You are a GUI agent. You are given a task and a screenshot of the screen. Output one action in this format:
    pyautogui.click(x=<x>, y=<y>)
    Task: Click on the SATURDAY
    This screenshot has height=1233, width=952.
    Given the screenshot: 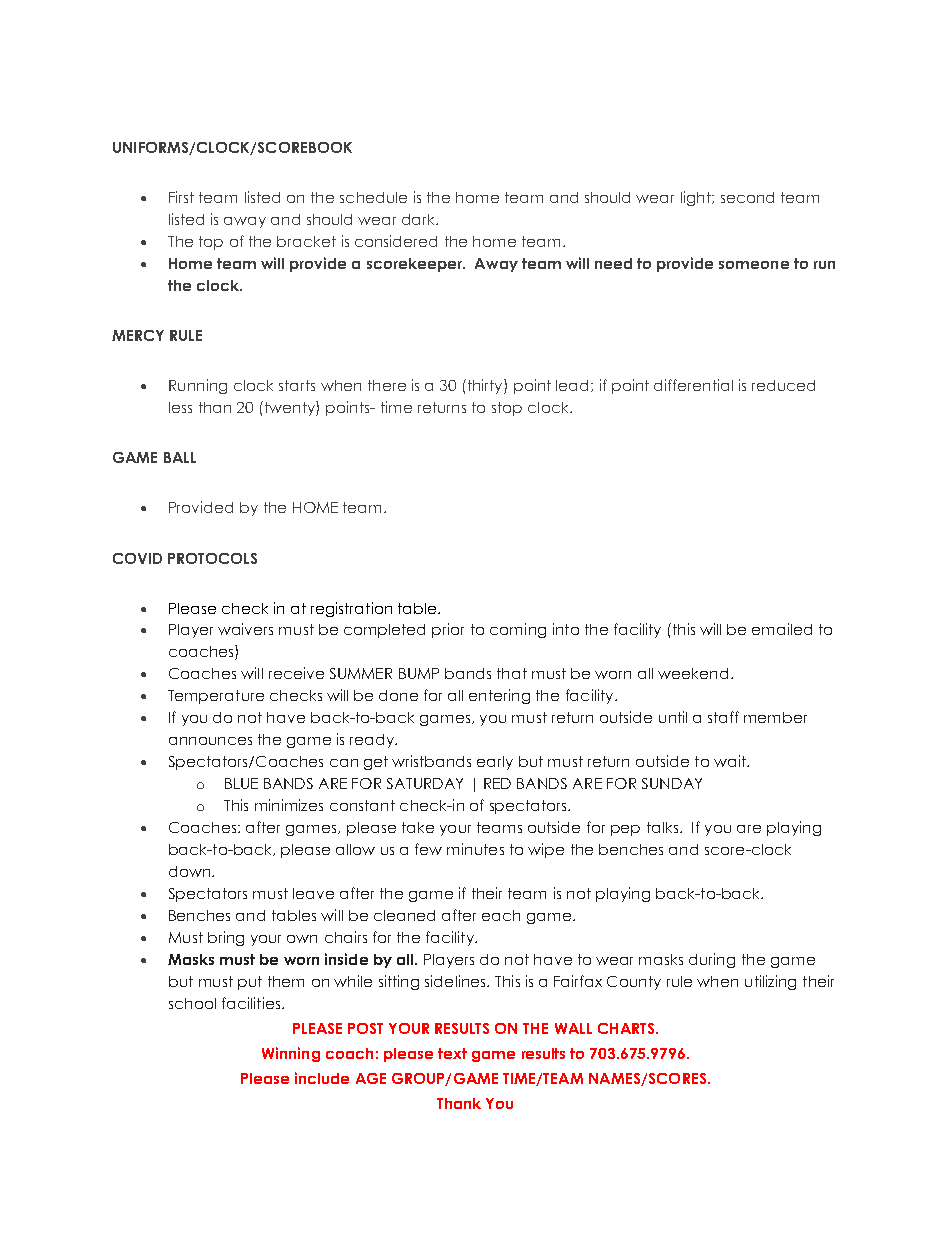 What is the action you would take?
    pyautogui.click(x=425, y=783)
